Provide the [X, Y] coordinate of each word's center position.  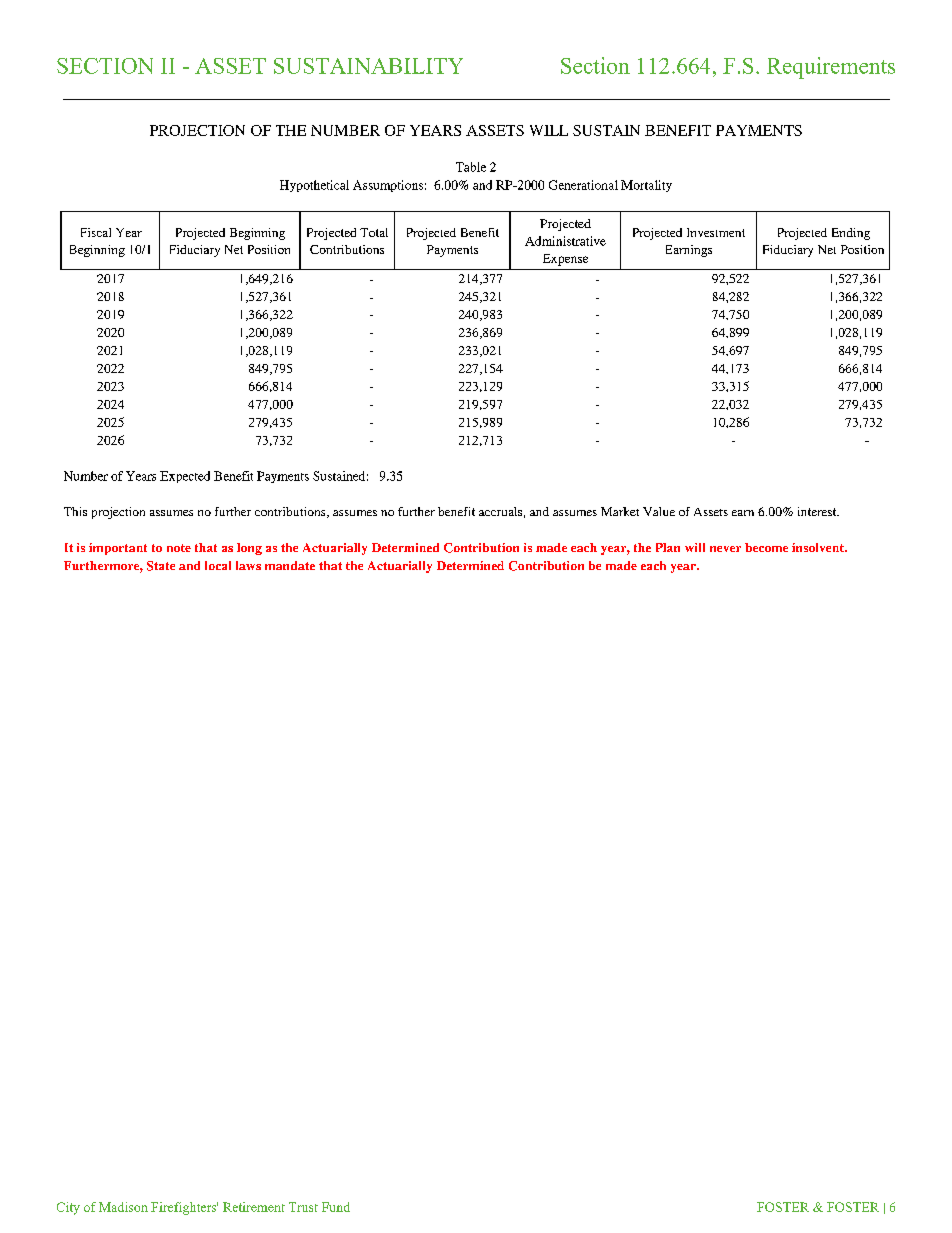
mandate [290, 565]
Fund [336, 1207]
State [161, 566]
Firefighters [184, 1208]
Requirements [831, 68]
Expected [185, 477]
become [766, 547]
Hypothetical [314, 186]
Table [471, 167]
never [725, 549]
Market [620, 511]
